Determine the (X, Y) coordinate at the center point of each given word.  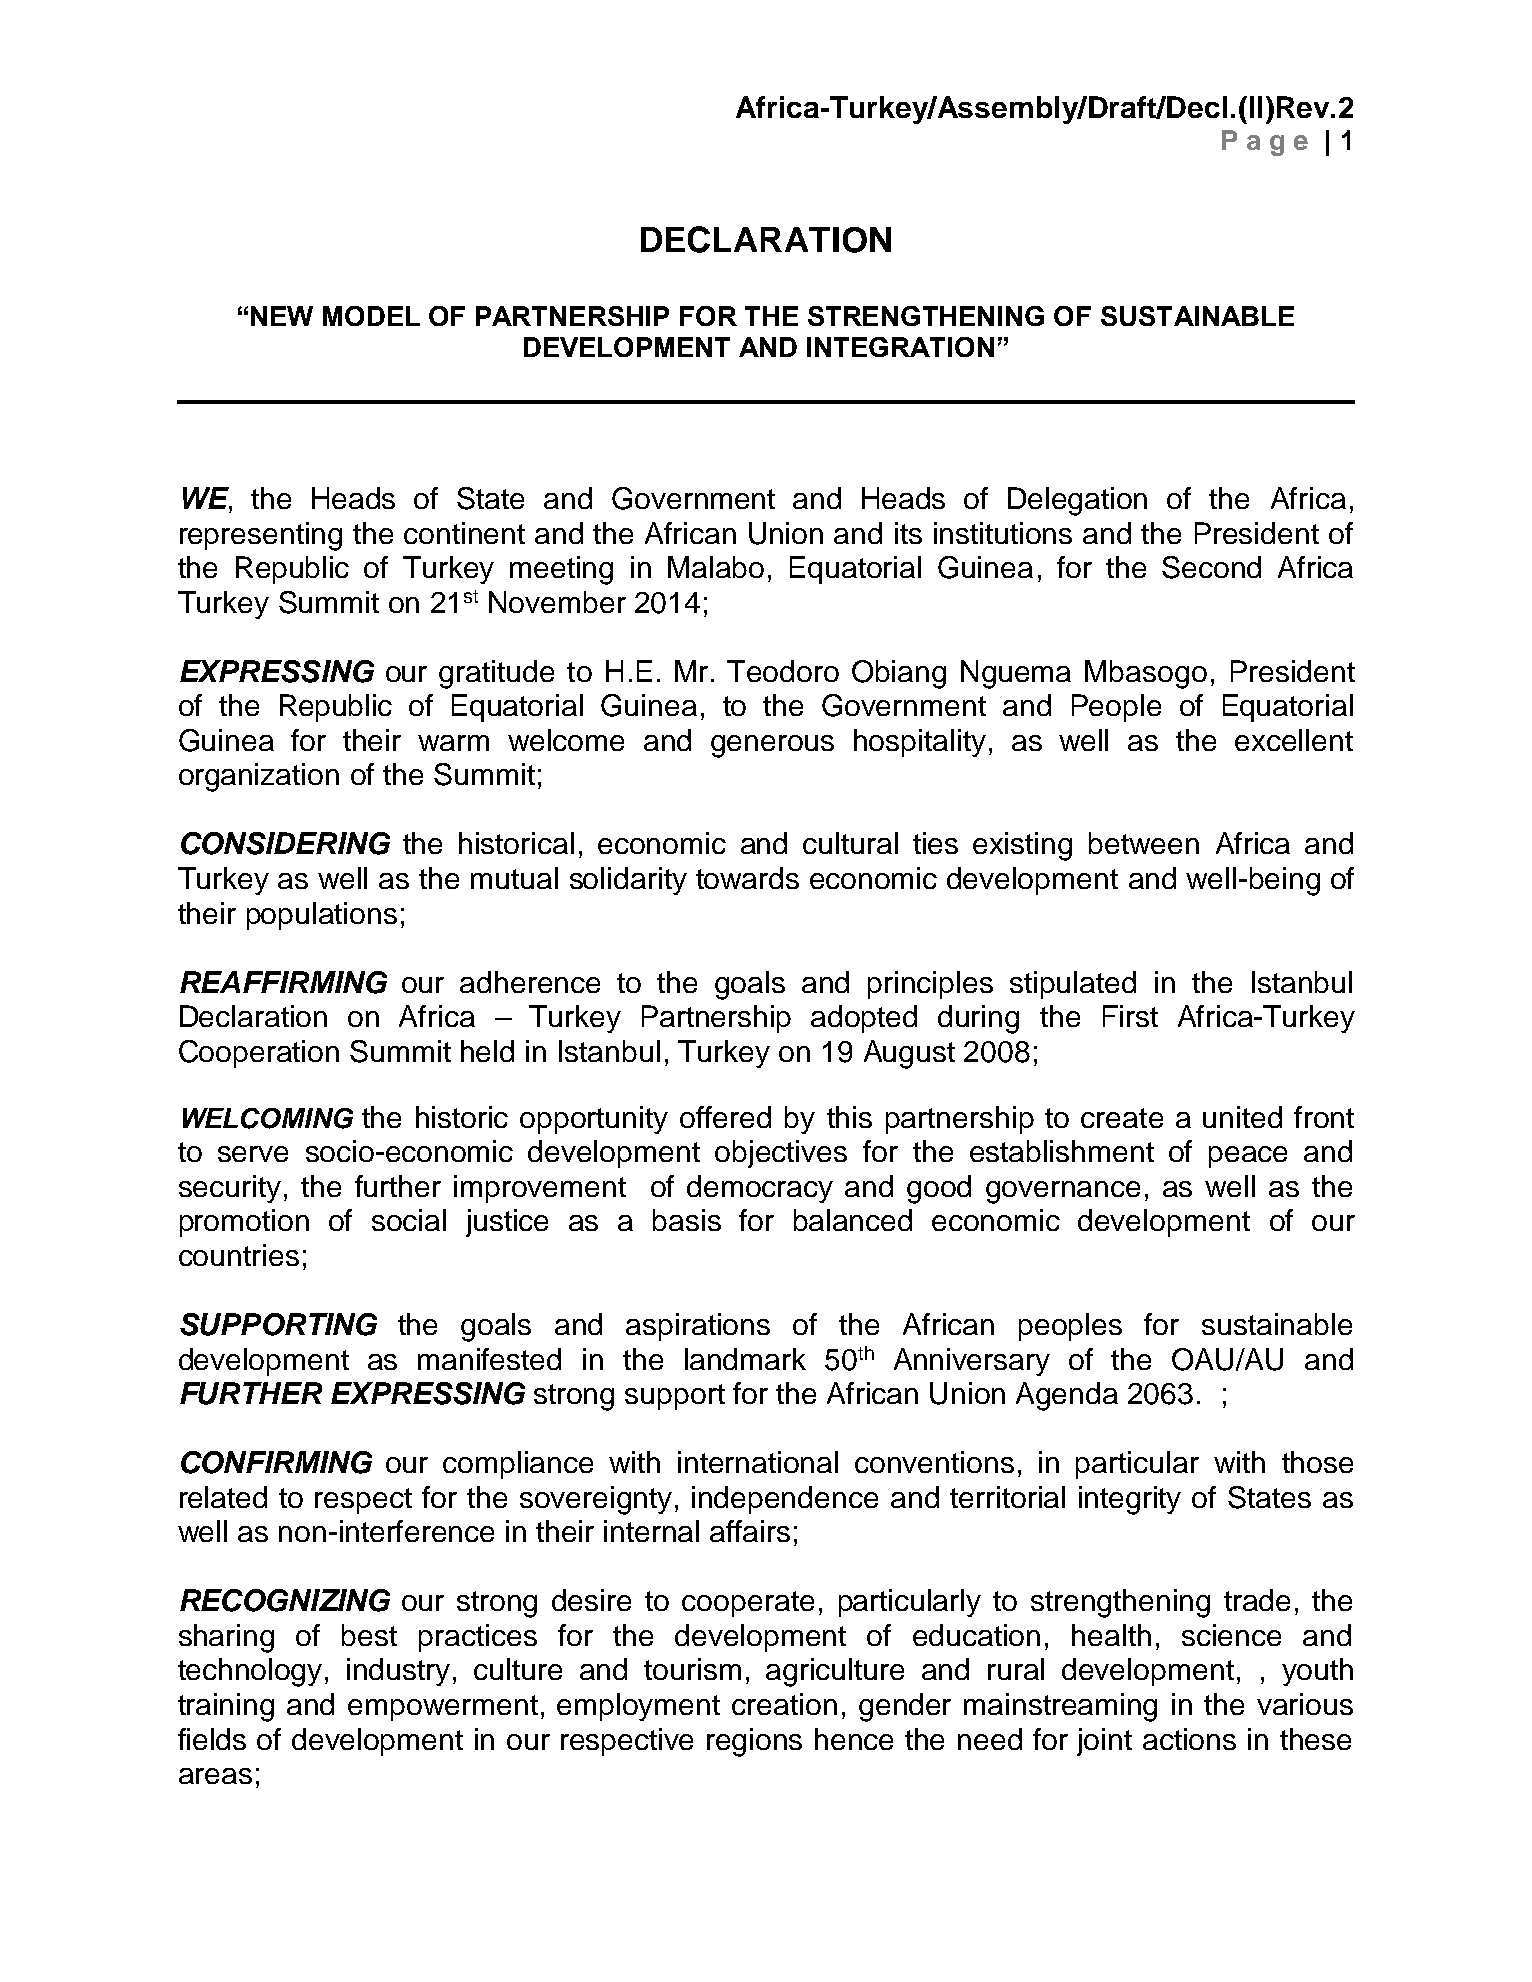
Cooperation (259, 1054)
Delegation (1077, 501)
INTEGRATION (900, 347)
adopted (864, 1019)
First (1130, 1016)
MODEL (371, 316)
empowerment (443, 1708)
